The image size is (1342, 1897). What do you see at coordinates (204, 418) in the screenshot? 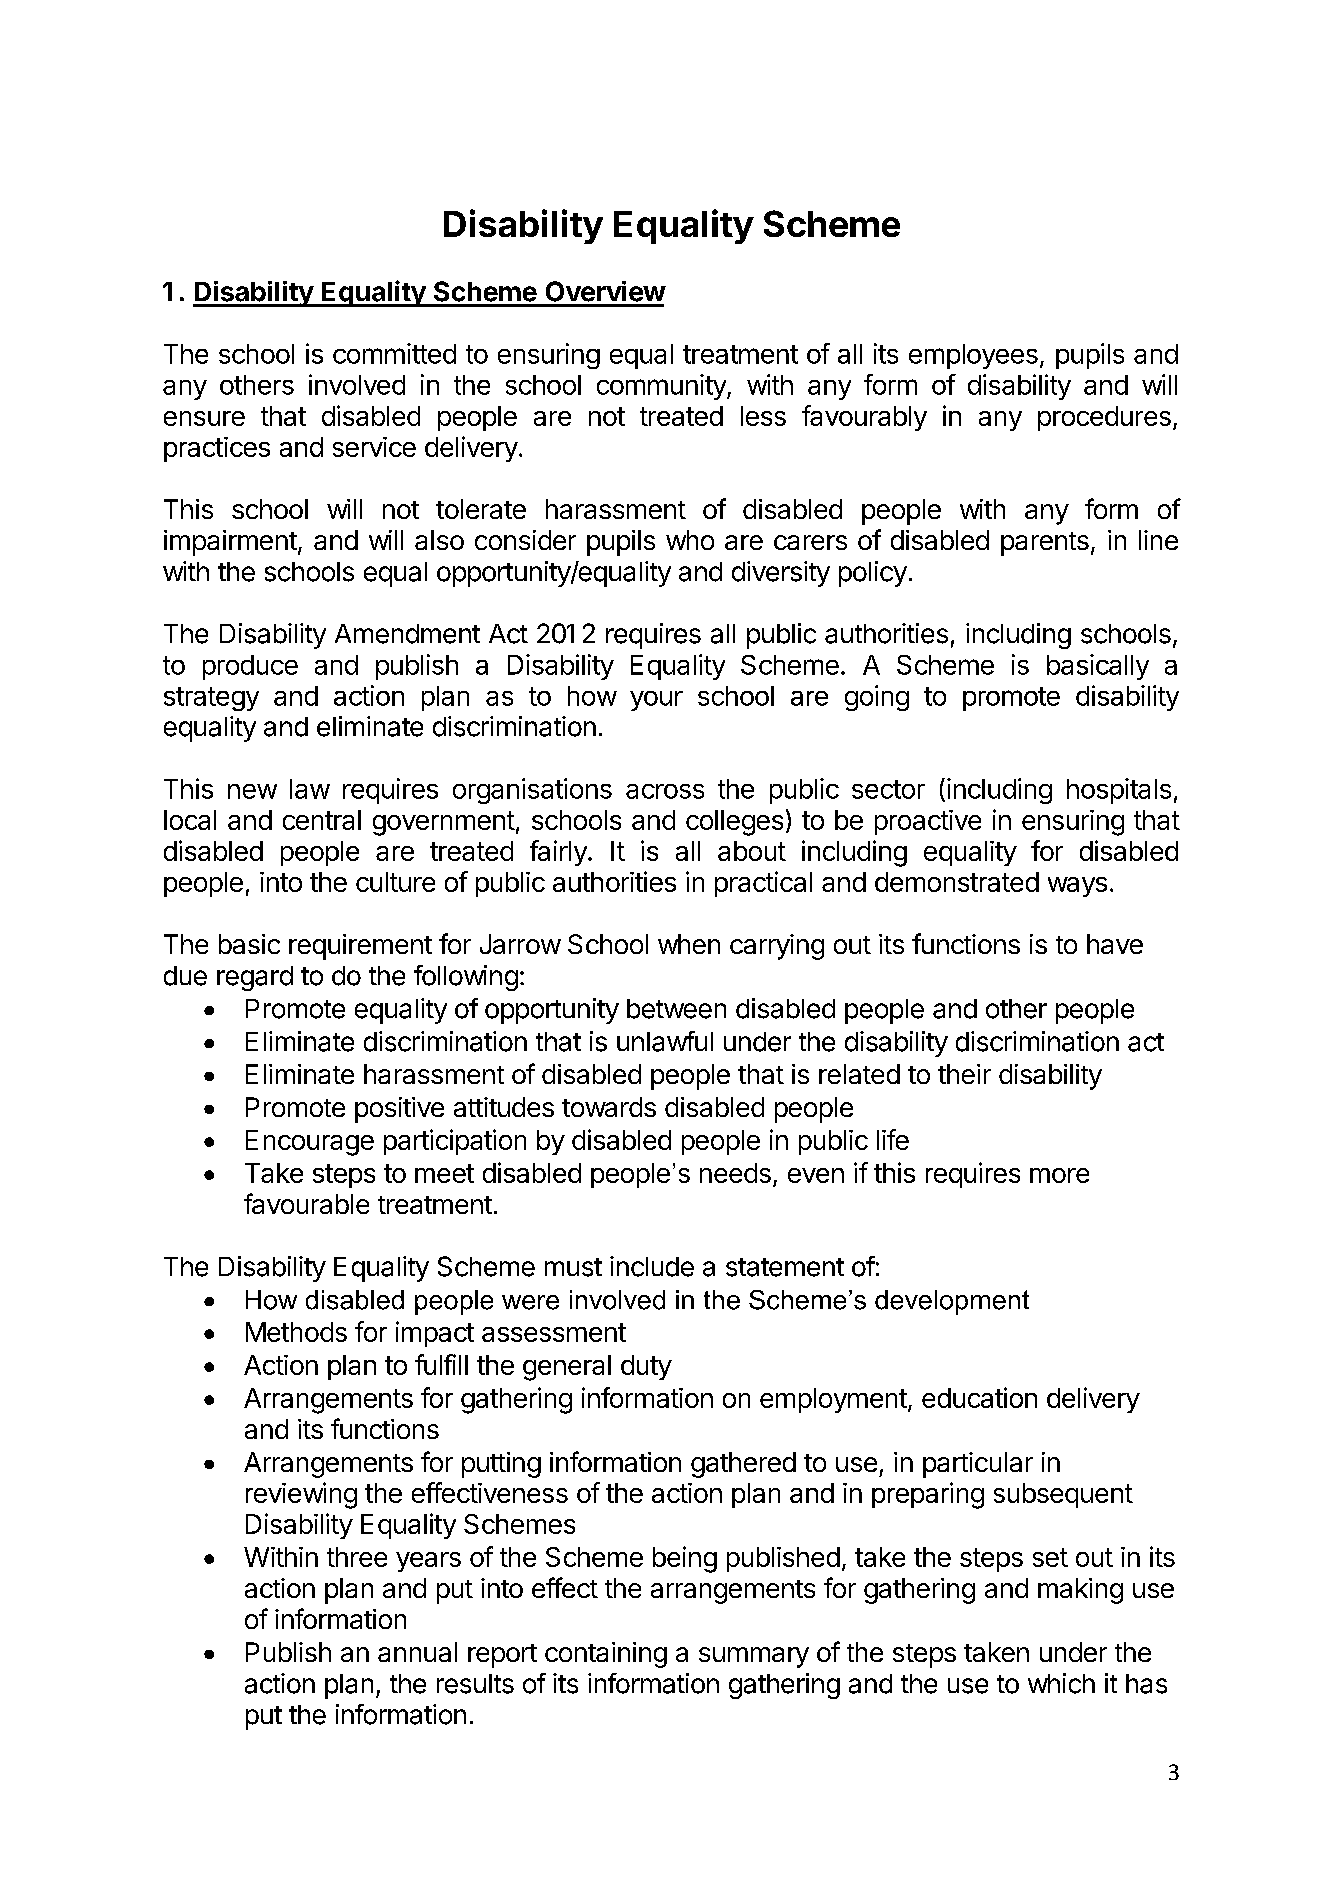
I see `ensure` at bounding box center [204, 418].
